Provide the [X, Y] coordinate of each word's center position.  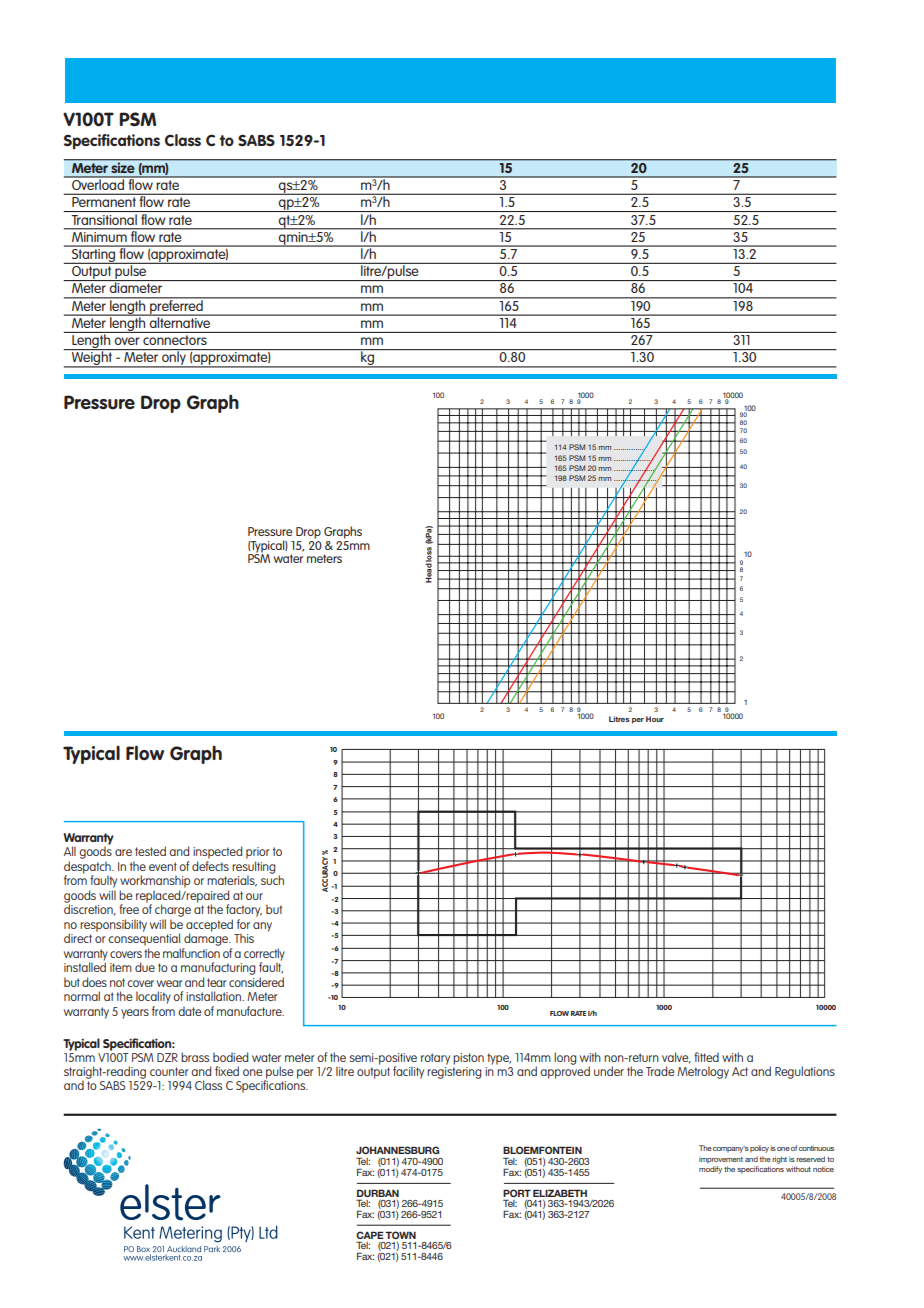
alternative [180, 321]
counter [169, 1071]
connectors [175, 340]
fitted [706, 1057]
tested [150, 851]
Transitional [104, 218]
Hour [655, 719]
